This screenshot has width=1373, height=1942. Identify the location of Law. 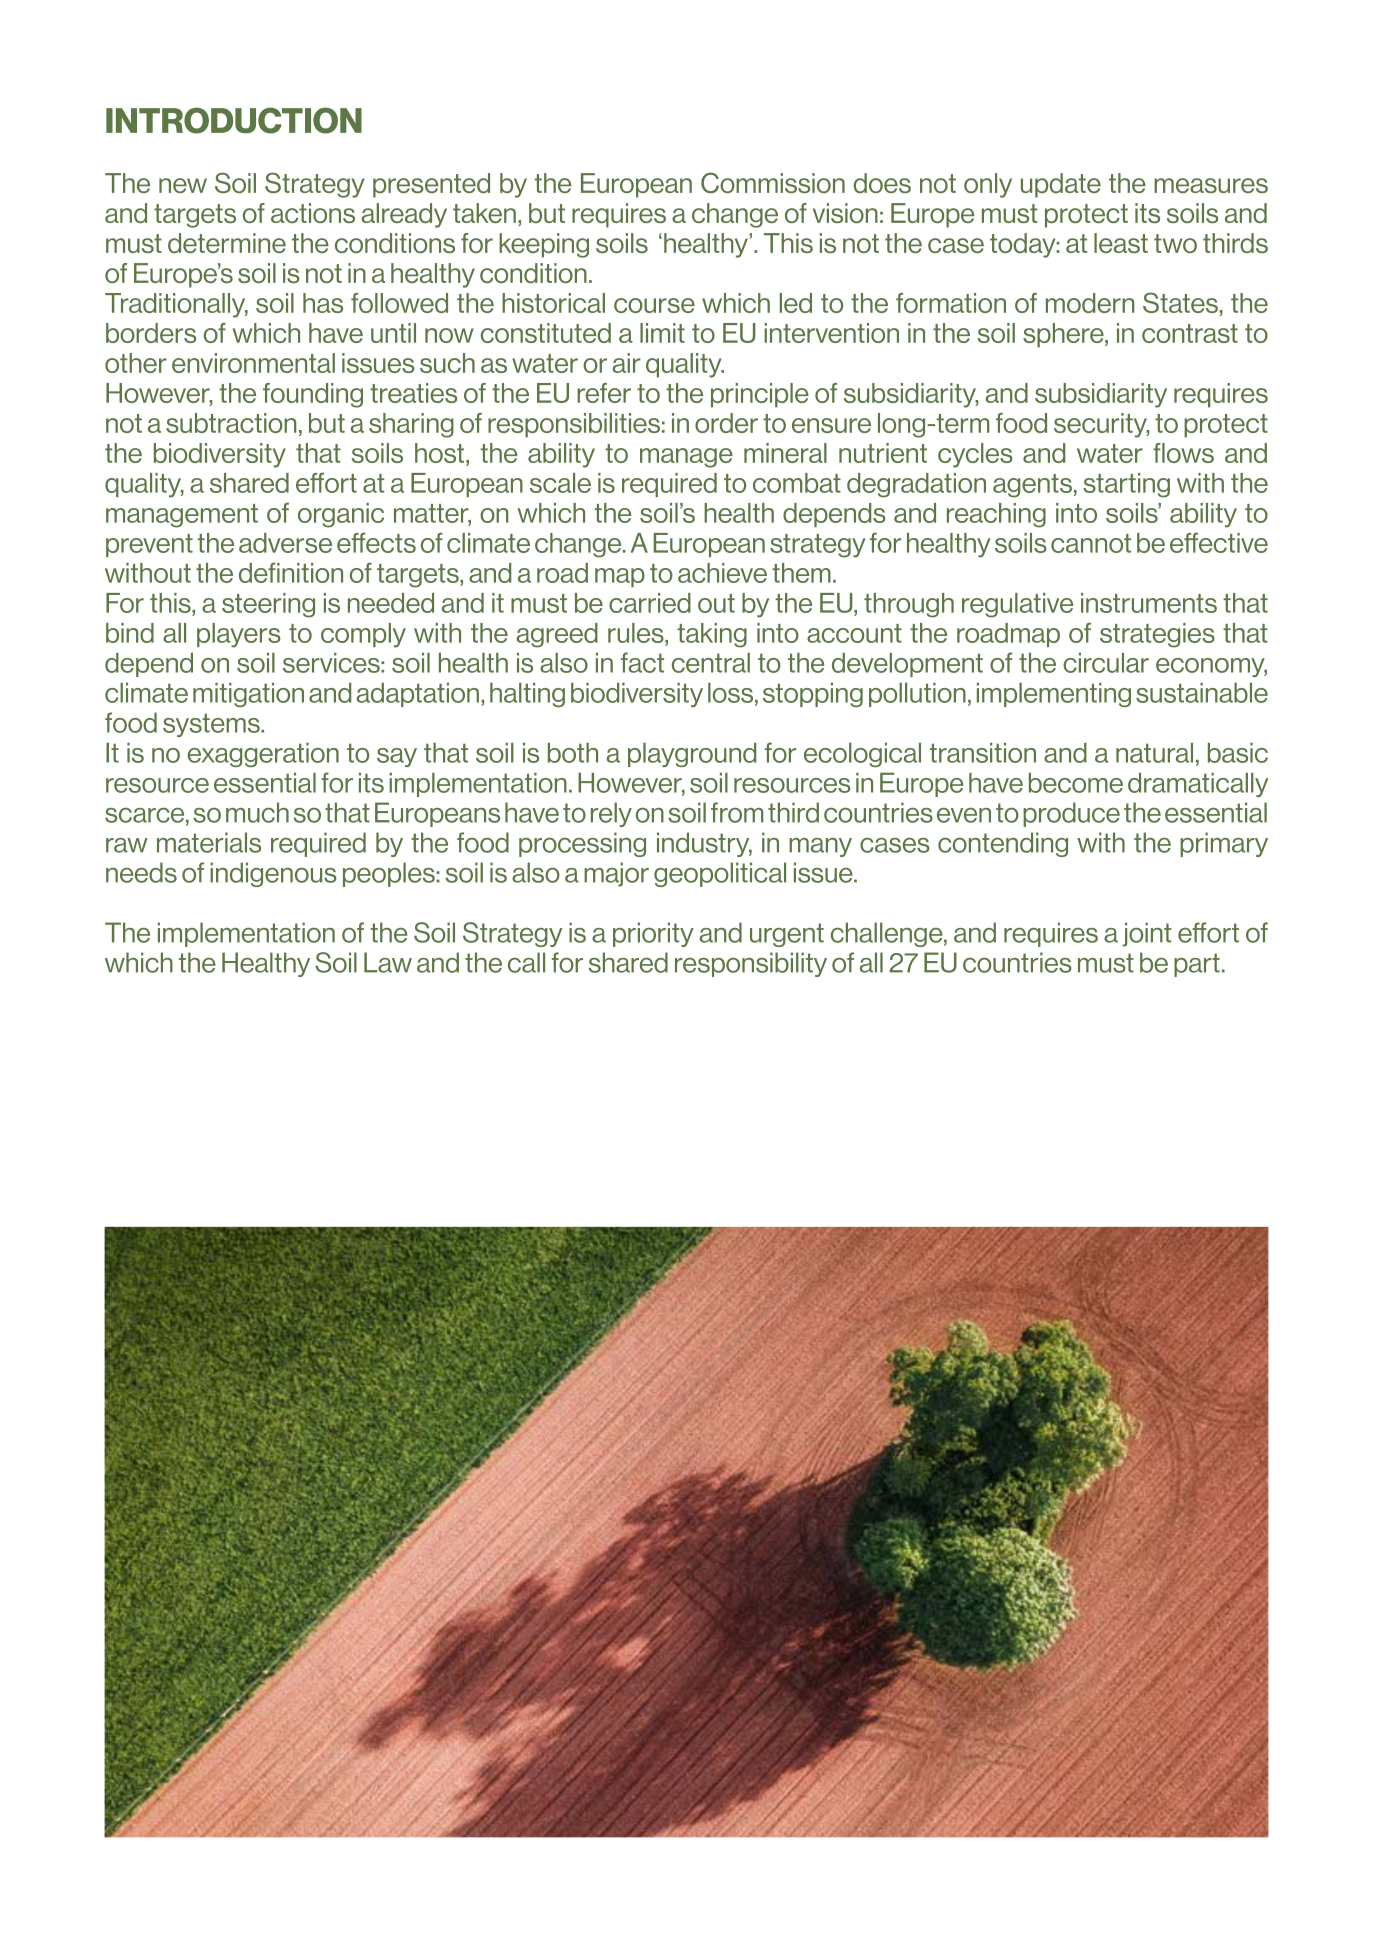
(388, 962).
